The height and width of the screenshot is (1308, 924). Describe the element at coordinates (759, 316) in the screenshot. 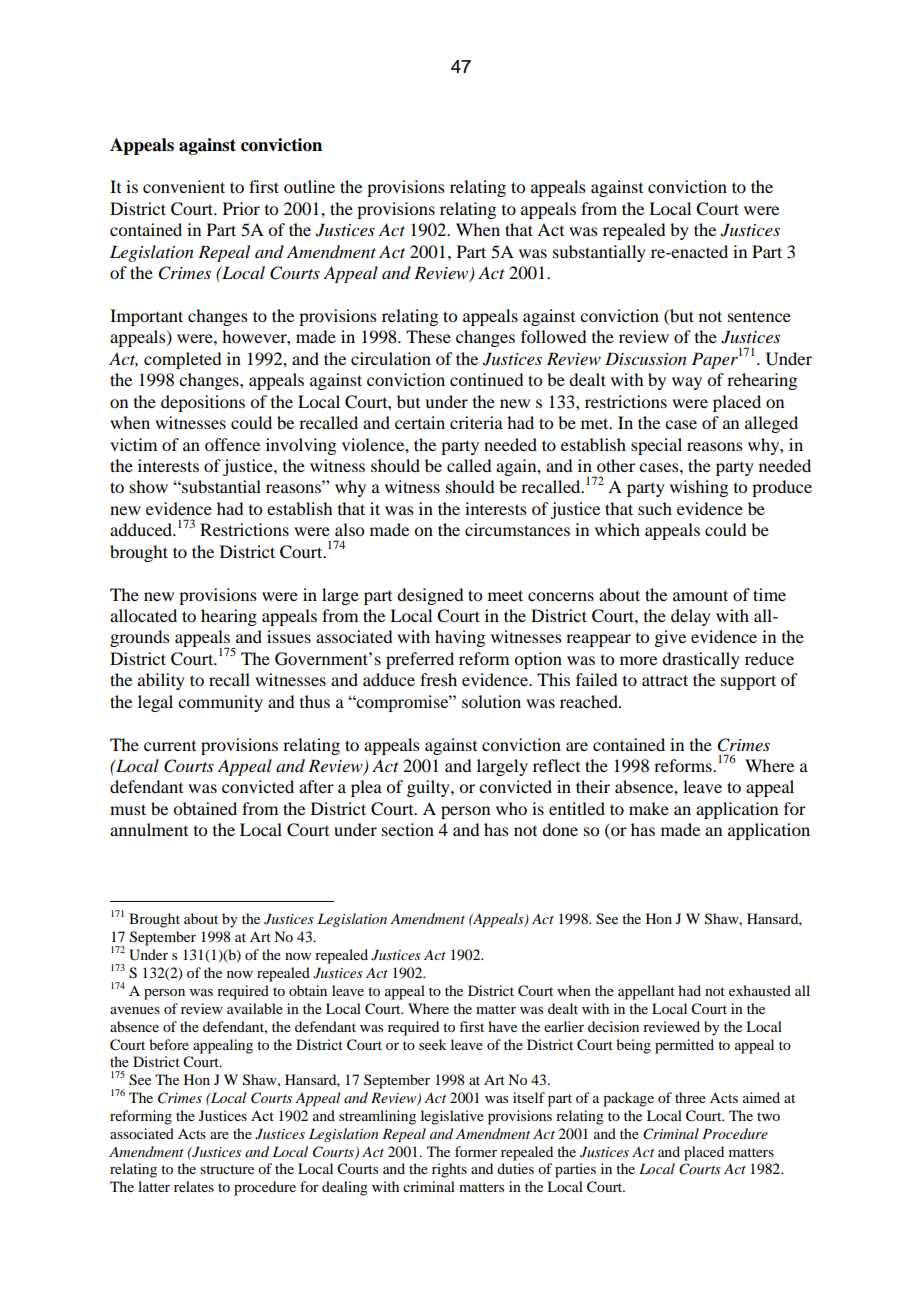

I see `sentence` at that location.
